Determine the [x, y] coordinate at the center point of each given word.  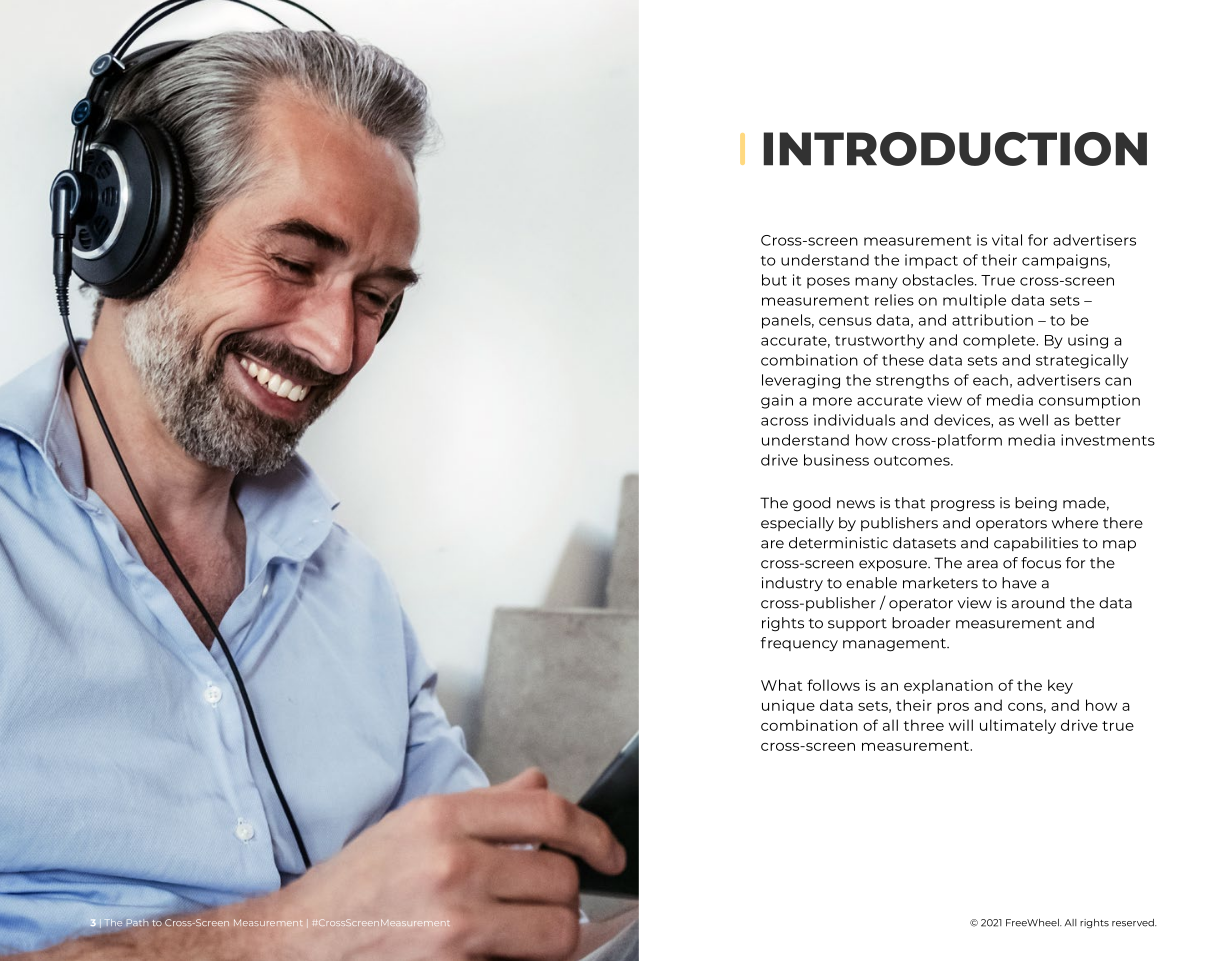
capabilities [1036, 544]
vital [1007, 240]
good [812, 504]
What [781, 685]
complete [1000, 341]
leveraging [801, 381]
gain [777, 401]
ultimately [1018, 726]
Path [137, 922]
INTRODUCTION [955, 149]
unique [788, 706]
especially [797, 524]
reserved [1134, 923]
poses [828, 283]
